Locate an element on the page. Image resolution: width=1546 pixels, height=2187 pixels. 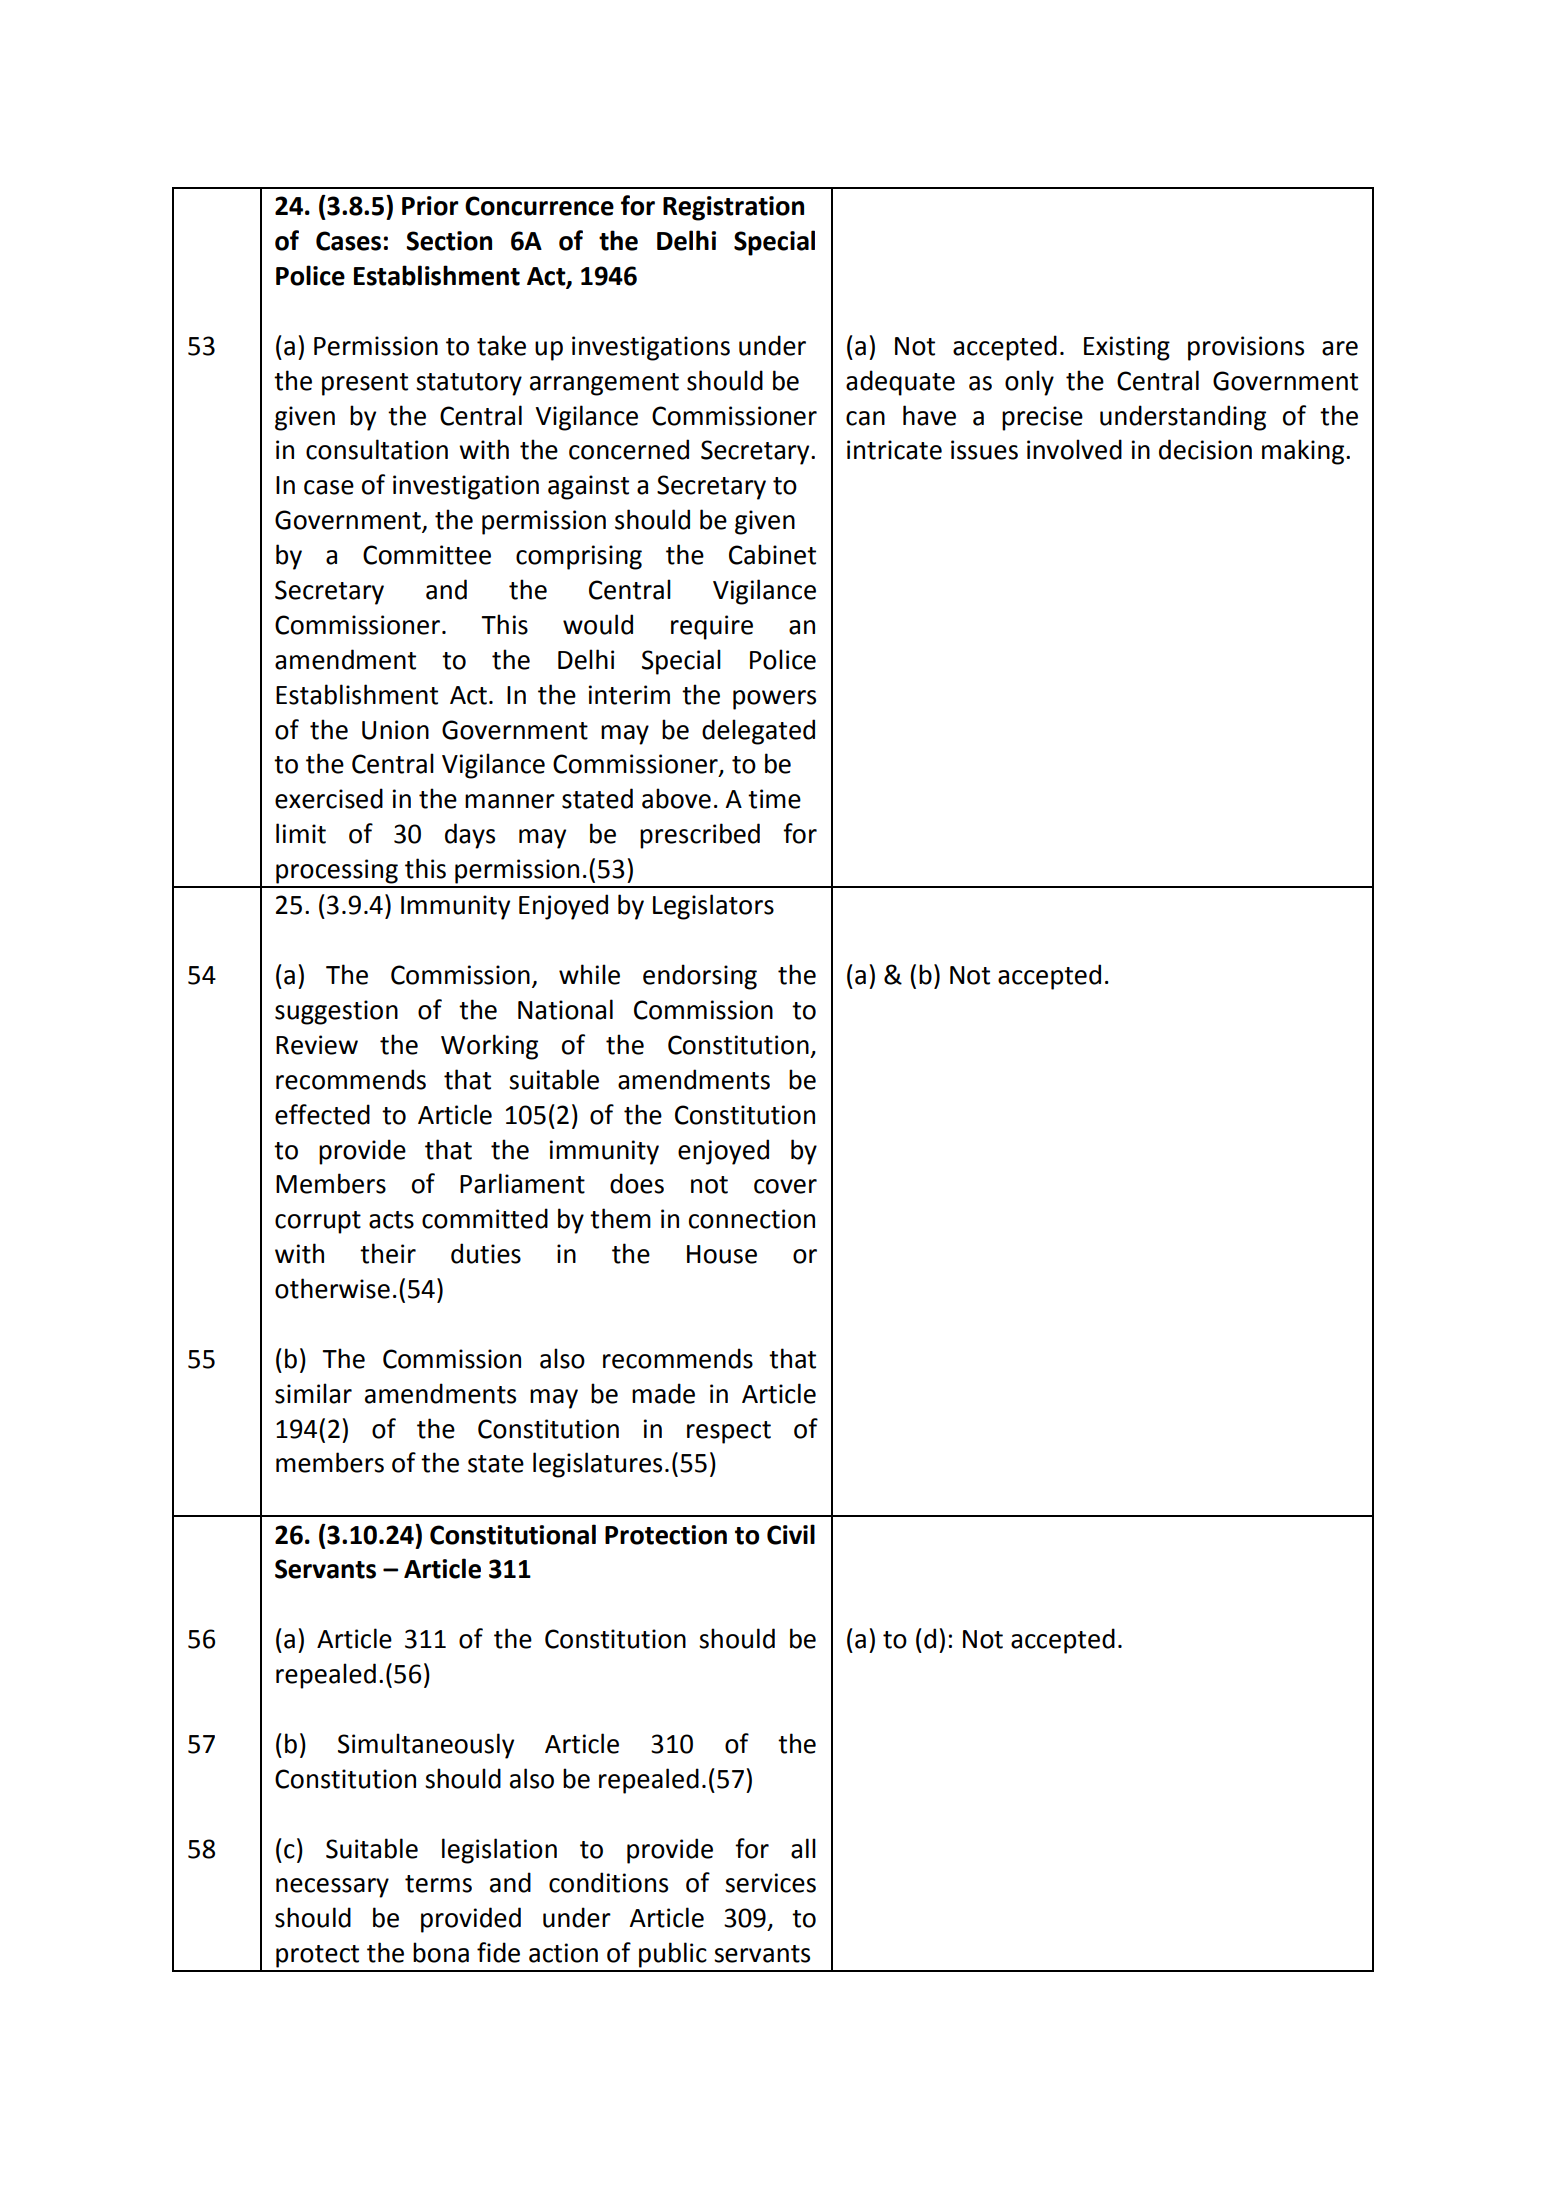
terms is located at coordinates (438, 1884).
